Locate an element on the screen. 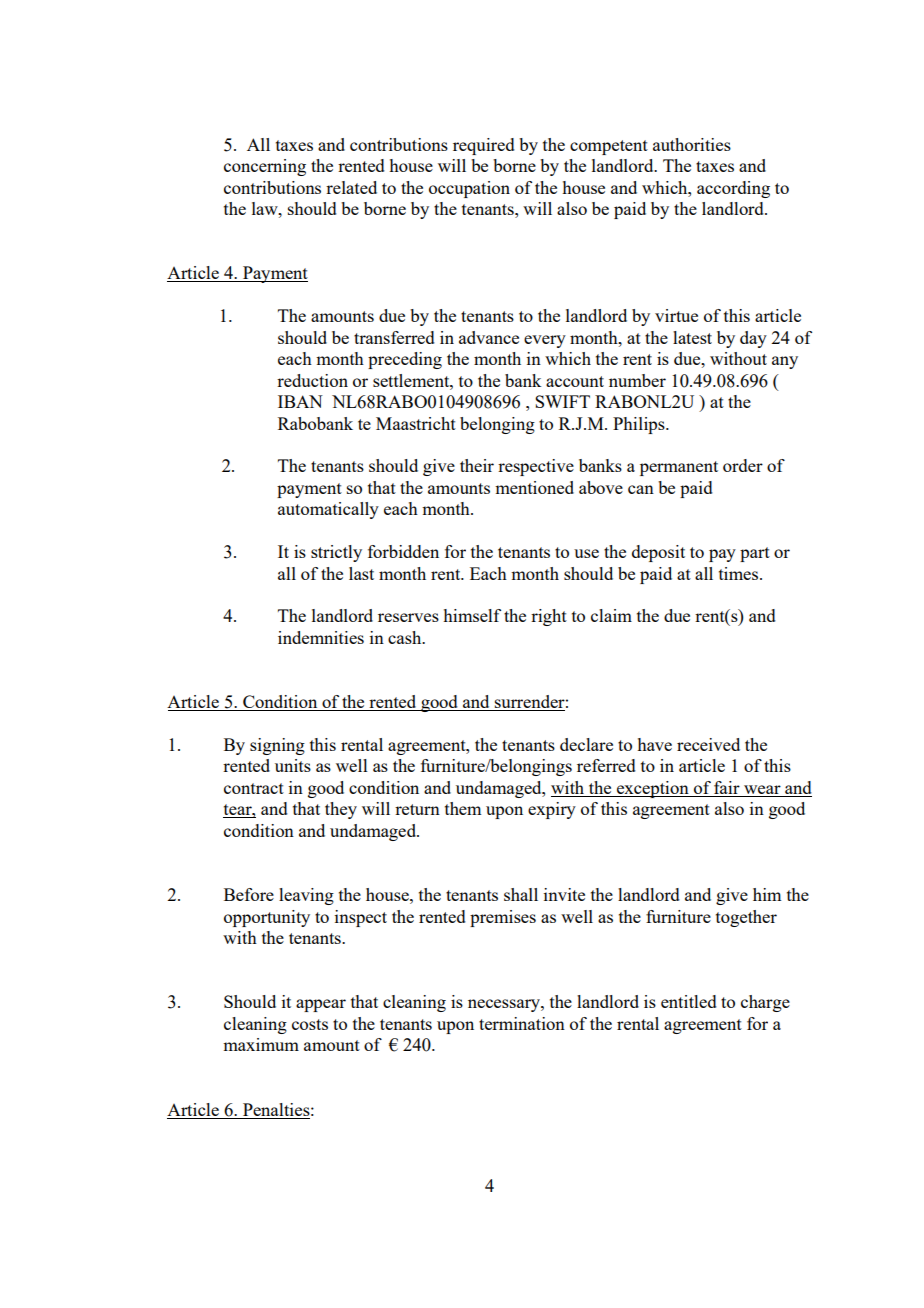 The image size is (924, 1308). according is located at coordinates (733, 189).
